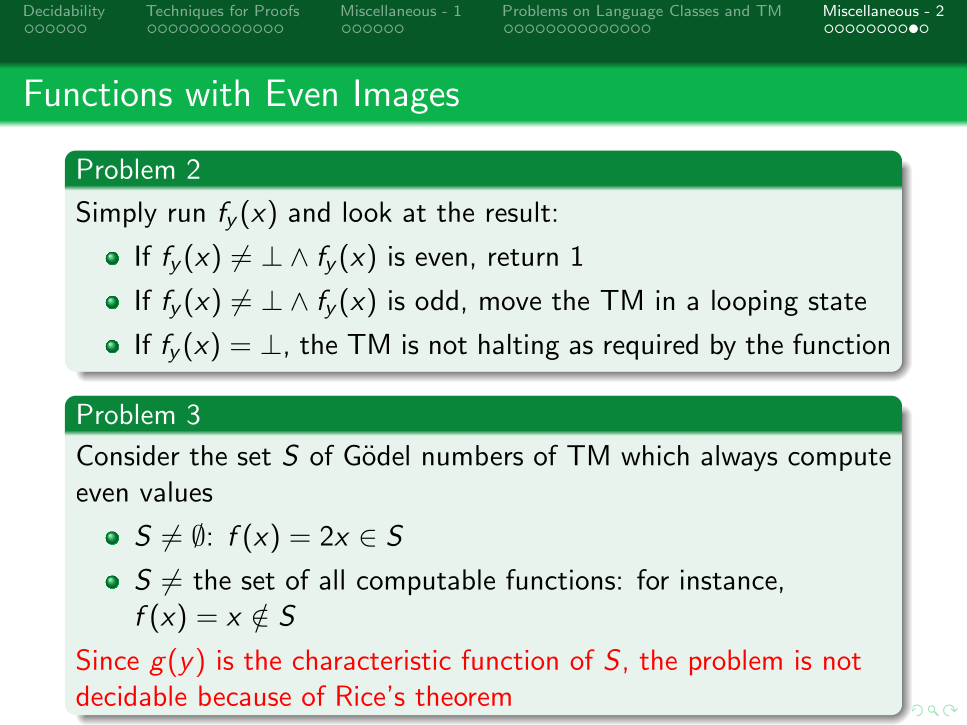  Describe the element at coordinates (407, 96) in the document. I see `Images` at that location.
